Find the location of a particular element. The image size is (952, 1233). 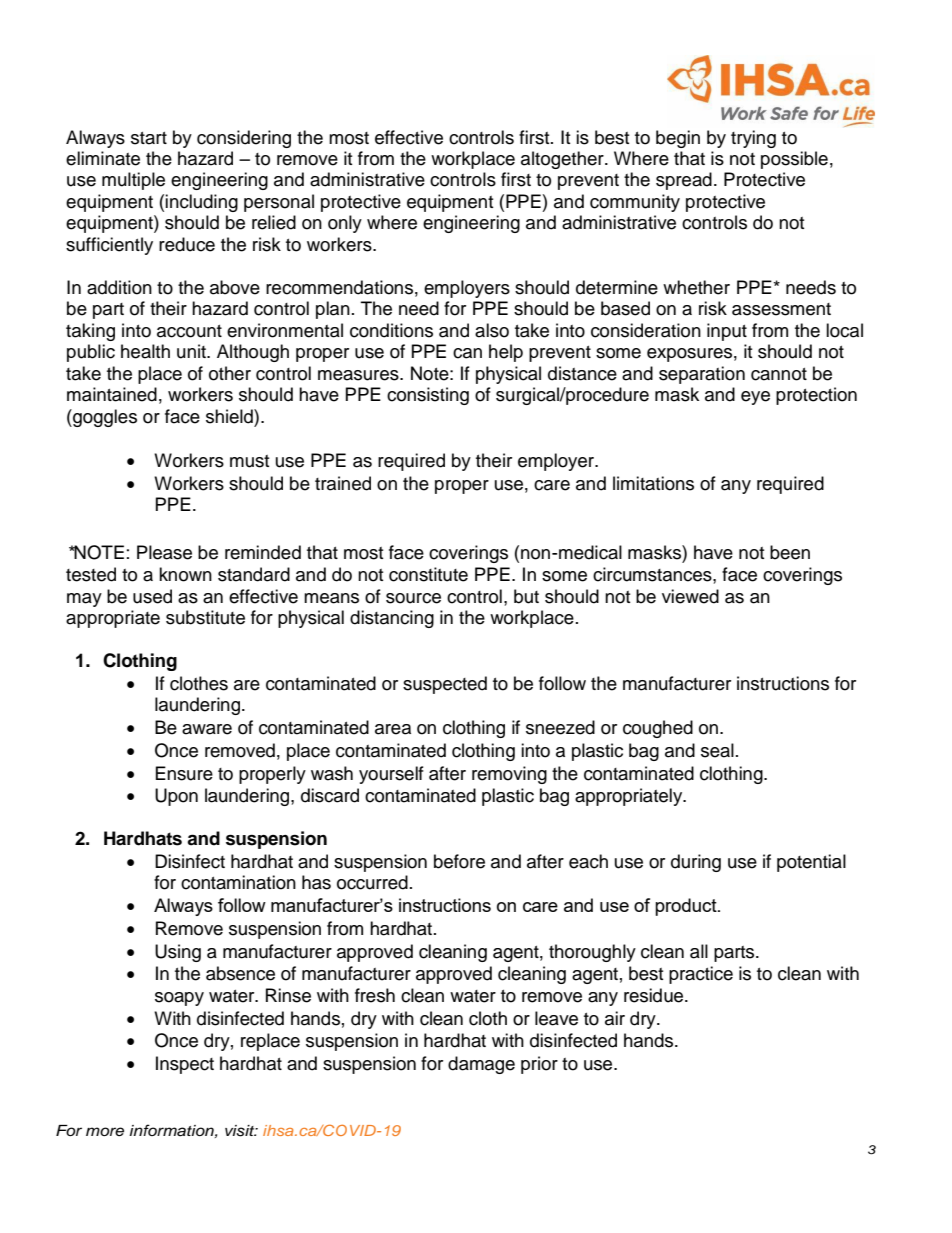

removing is located at coordinates (509, 775).
